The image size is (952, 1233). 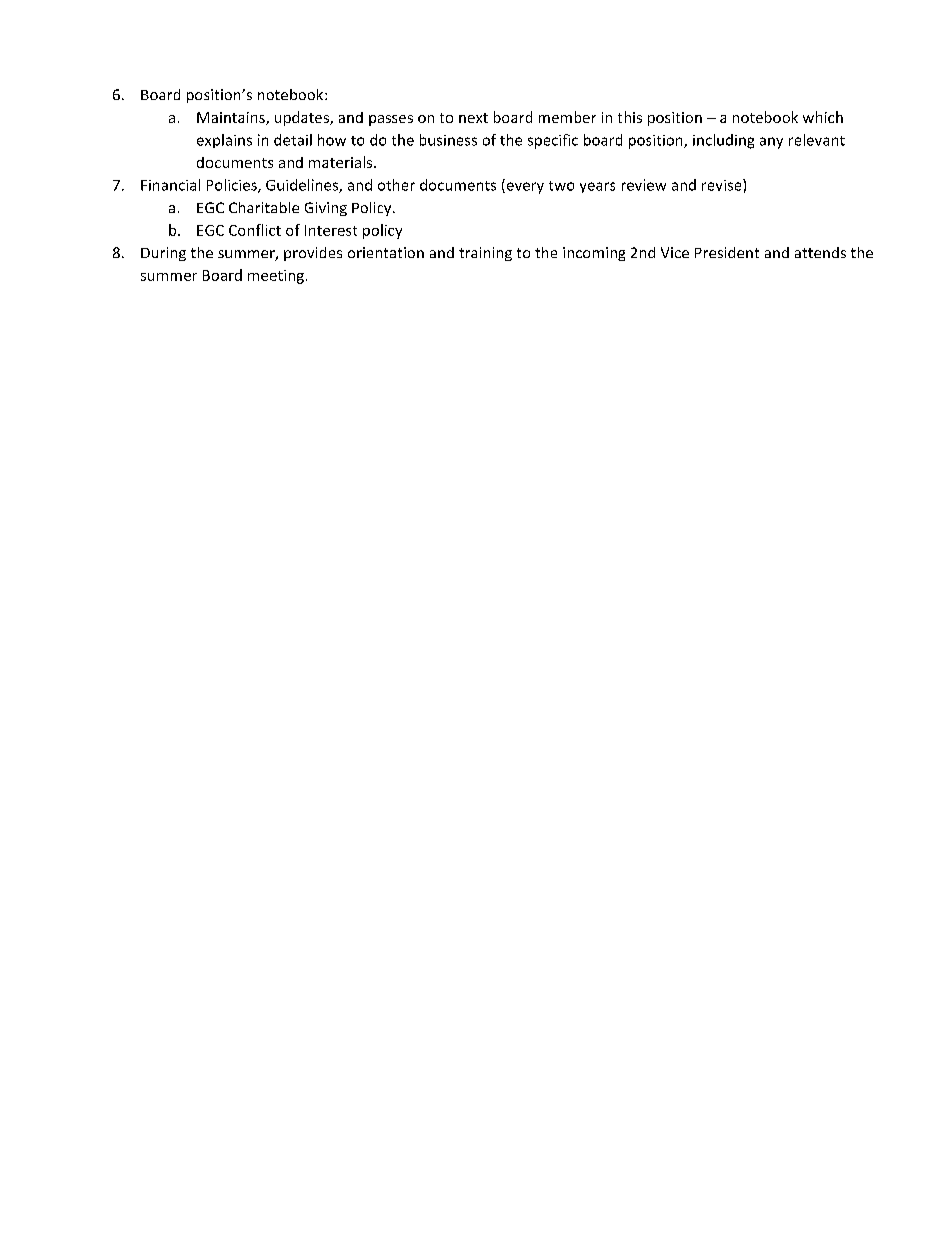 What do you see at coordinates (473, 118) in the page?
I see `next` at bounding box center [473, 118].
